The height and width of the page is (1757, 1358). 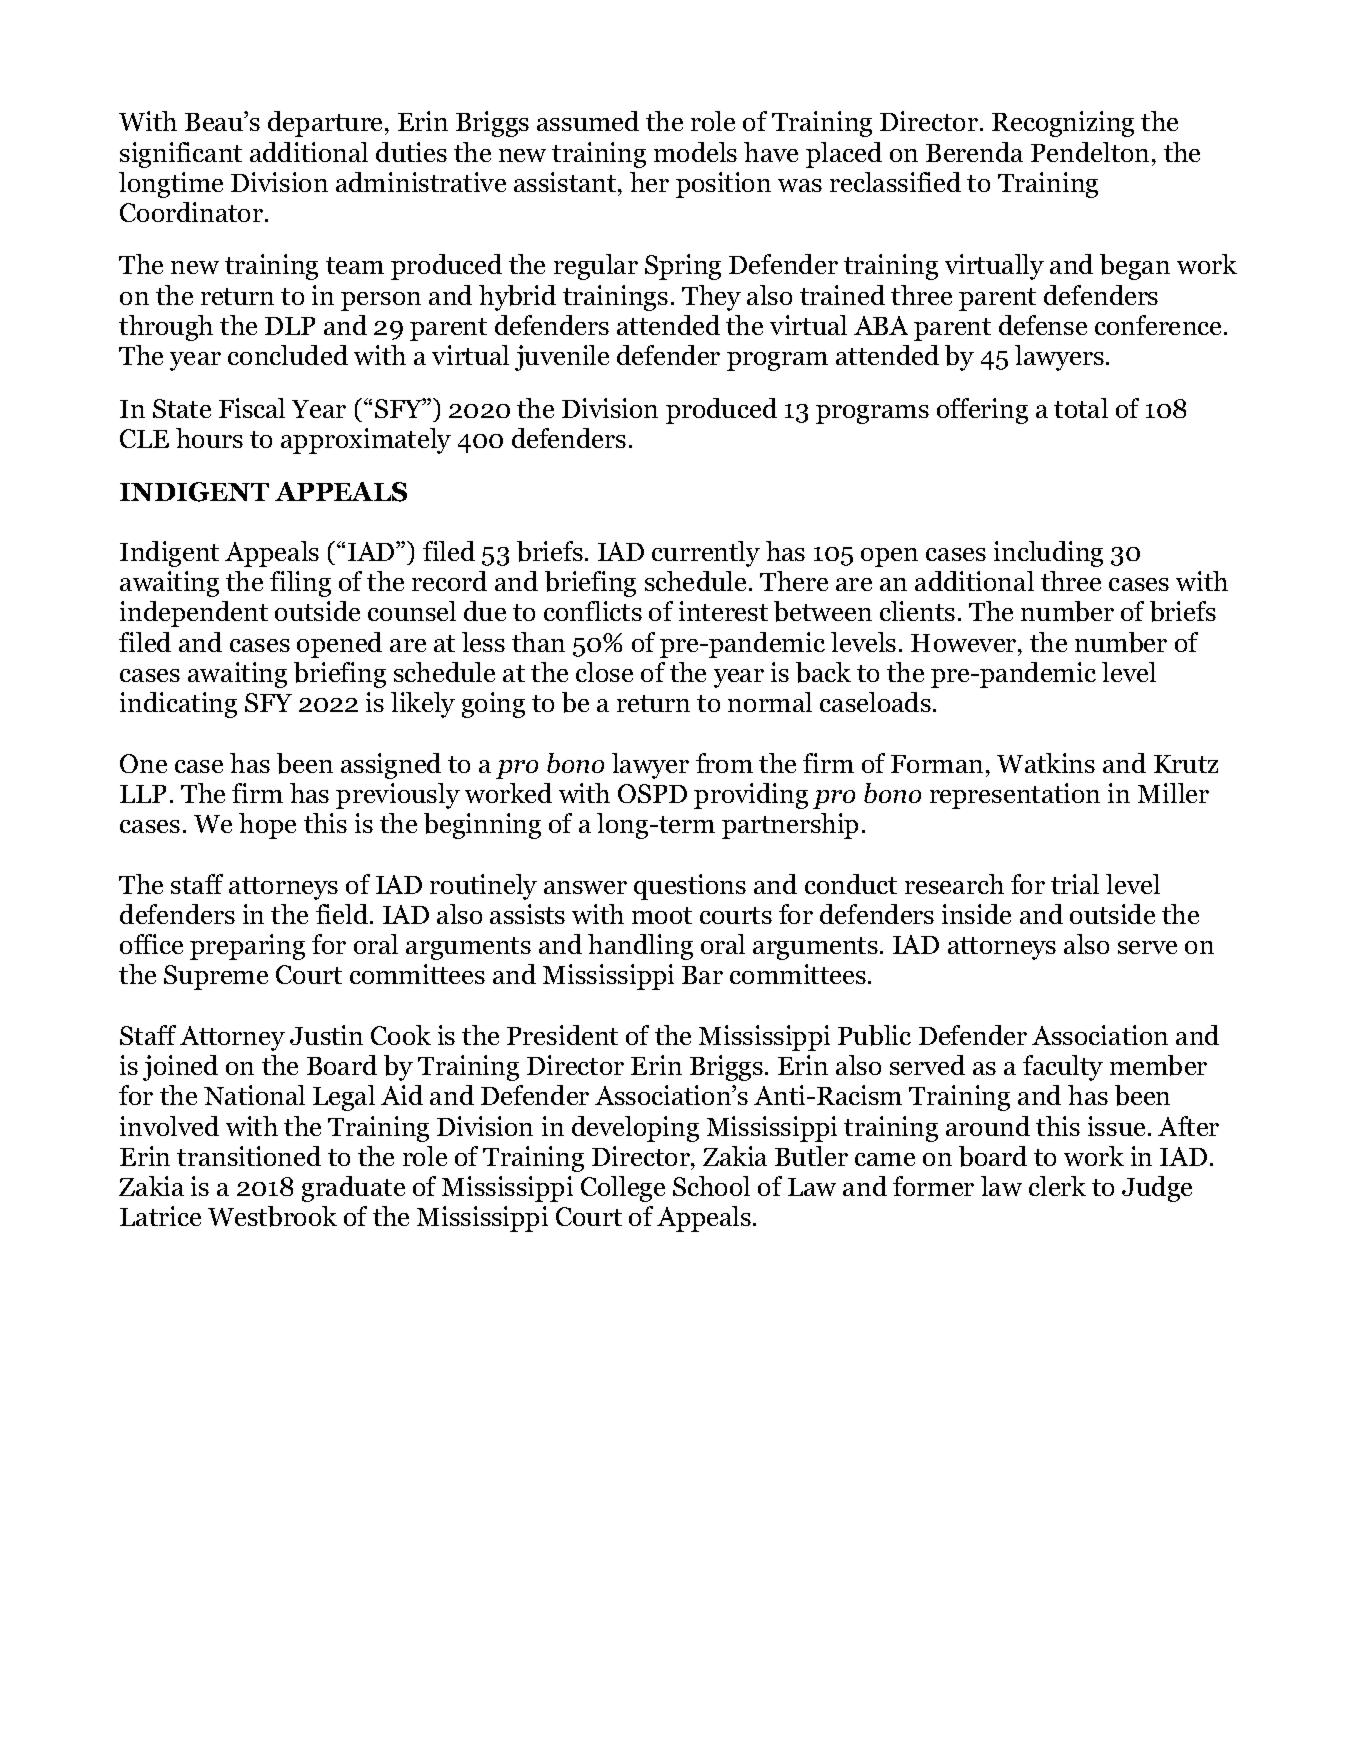 I want to click on transitioned, so click(x=249, y=1156).
